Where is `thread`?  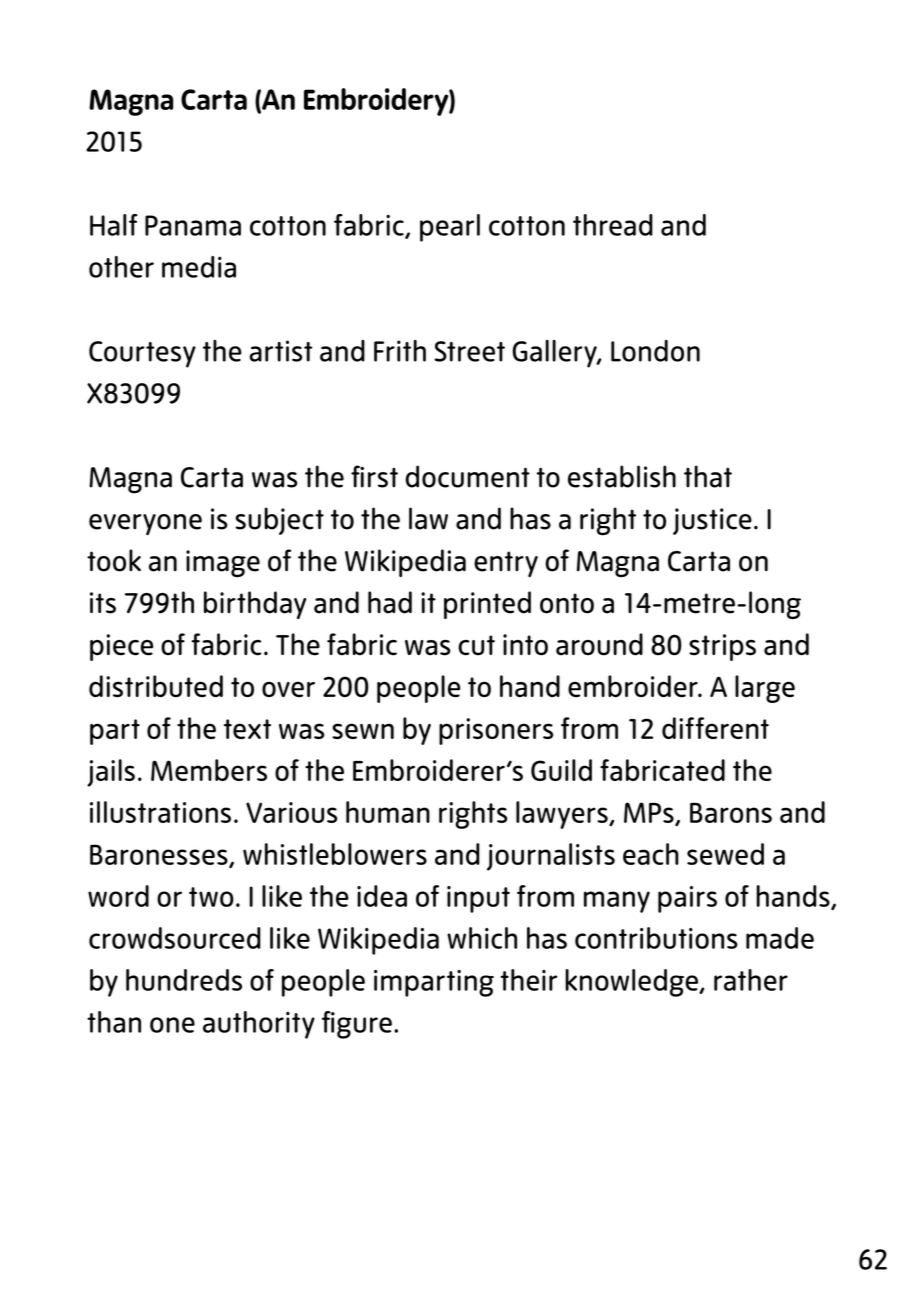 thread is located at coordinates (613, 225).
